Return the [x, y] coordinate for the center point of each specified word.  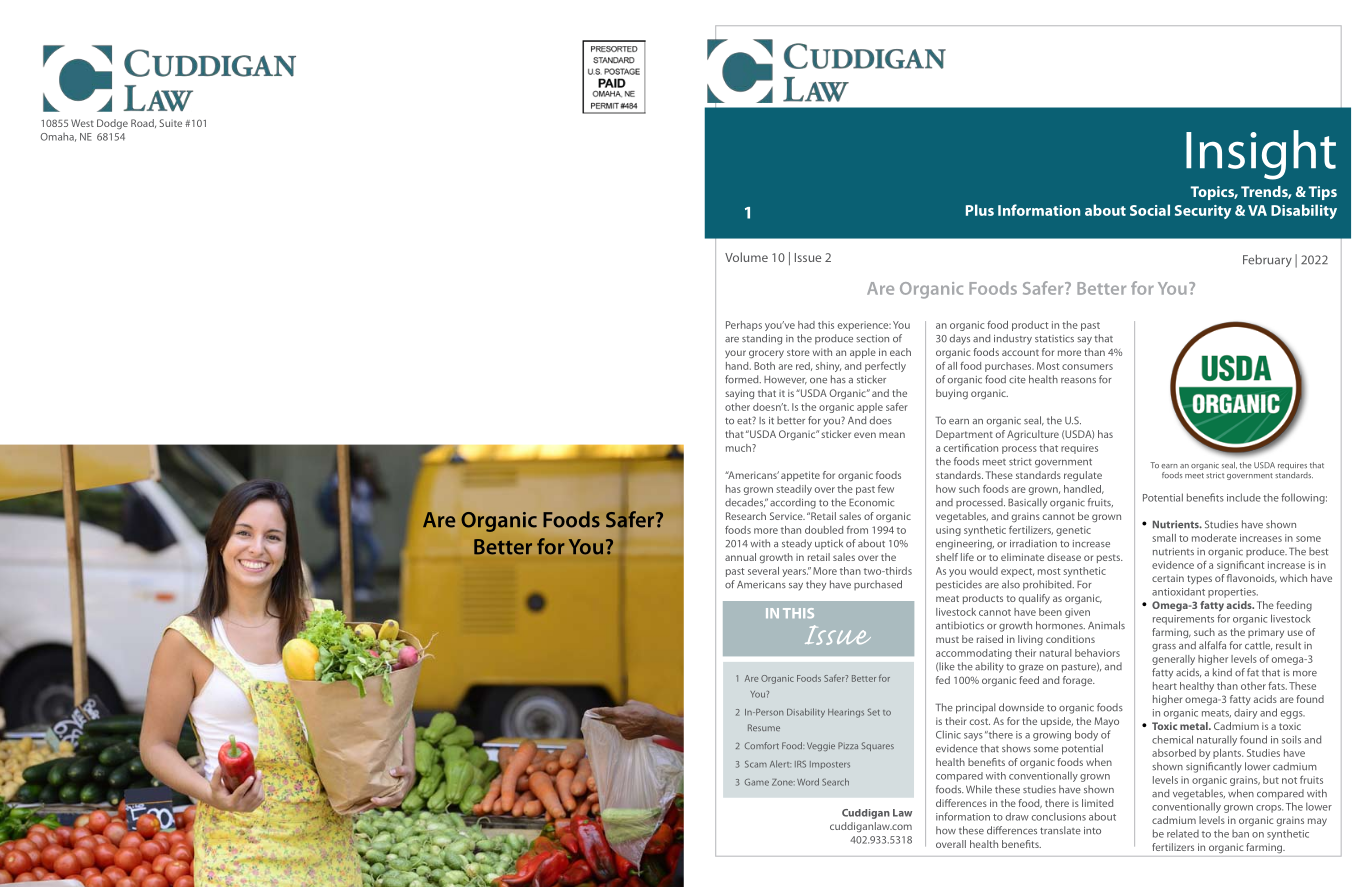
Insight [1261, 155]
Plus [980, 210]
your [735, 354]
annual [740, 557]
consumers [1087, 367]
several [763, 571]
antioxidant [1178, 592]
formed [743, 379]
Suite [170, 123]
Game [757, 782]
